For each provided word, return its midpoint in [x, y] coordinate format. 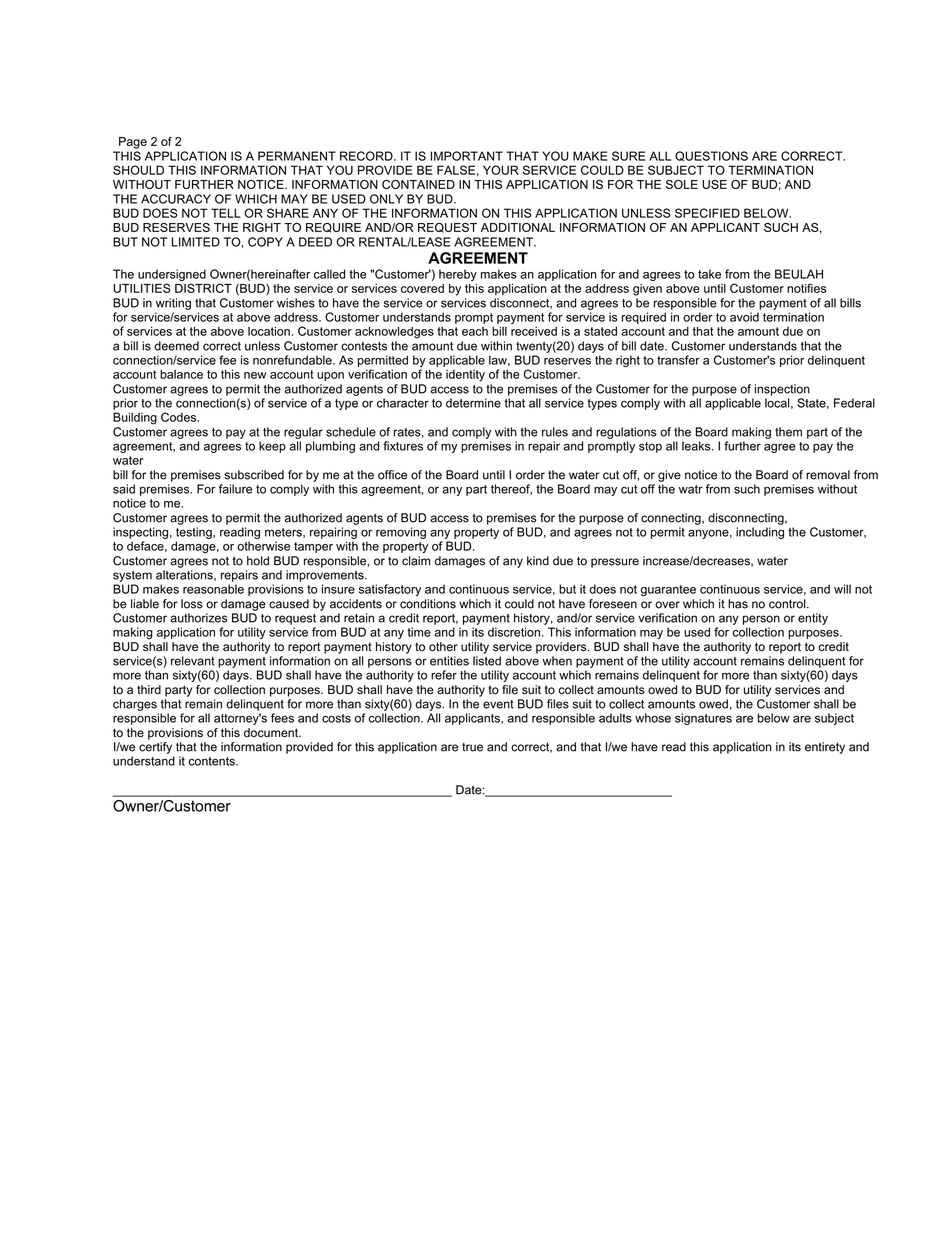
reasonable [213, 589]
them [788, 432]
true [472, 747]
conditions [428, 604]
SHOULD [138, 170]
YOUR [501, 170]
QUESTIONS [711, 156]
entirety [825, 748]
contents [213, 761]
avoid [744, 317]
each [475, 331]
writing [173, 304]
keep [272, 447]
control [788, 604]
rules [555, 432]
